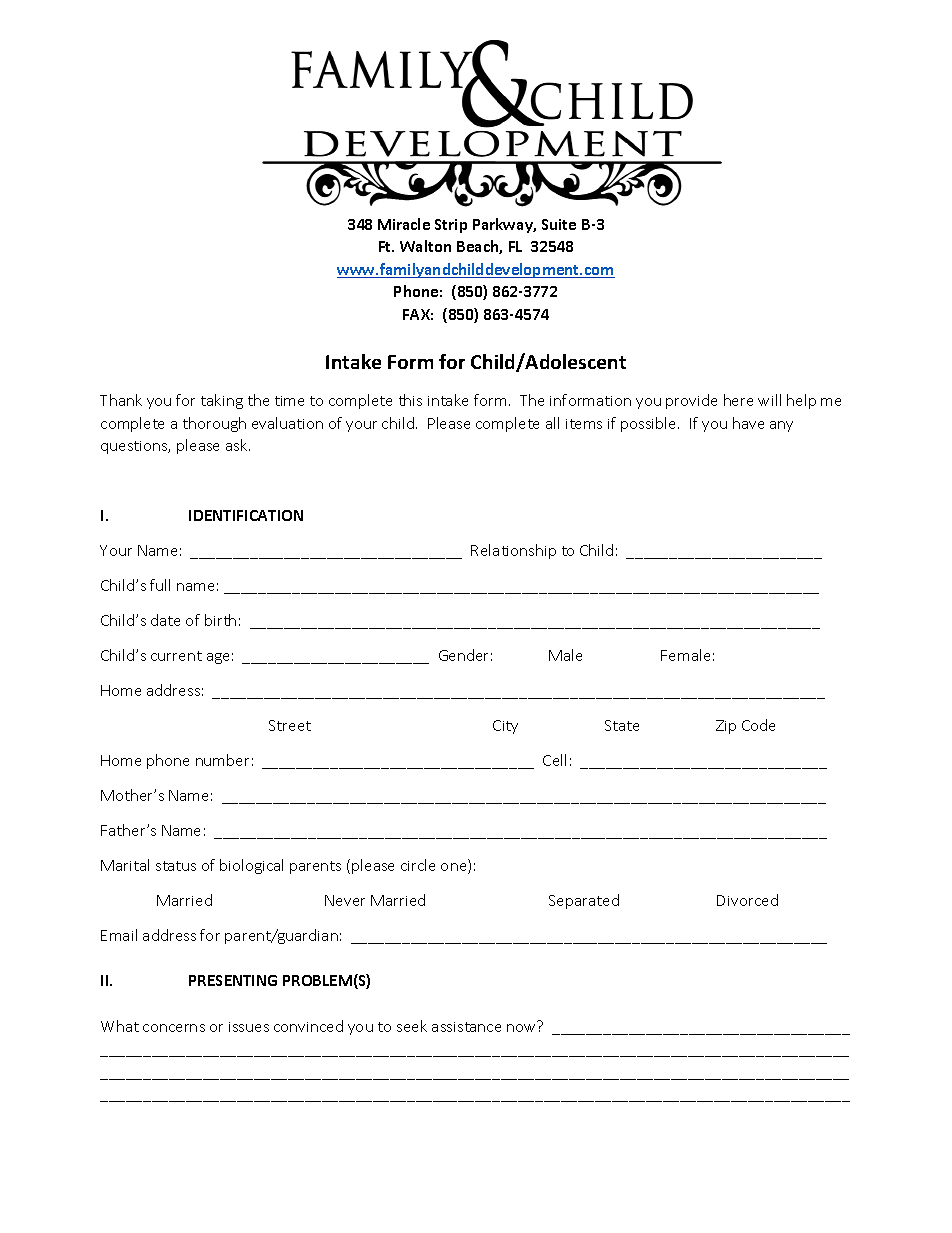 Image resolution: width=952 pixels, height=1233 pixels. Describe the element at coordinates (176, 866) in the page. I see `status` at that location.
